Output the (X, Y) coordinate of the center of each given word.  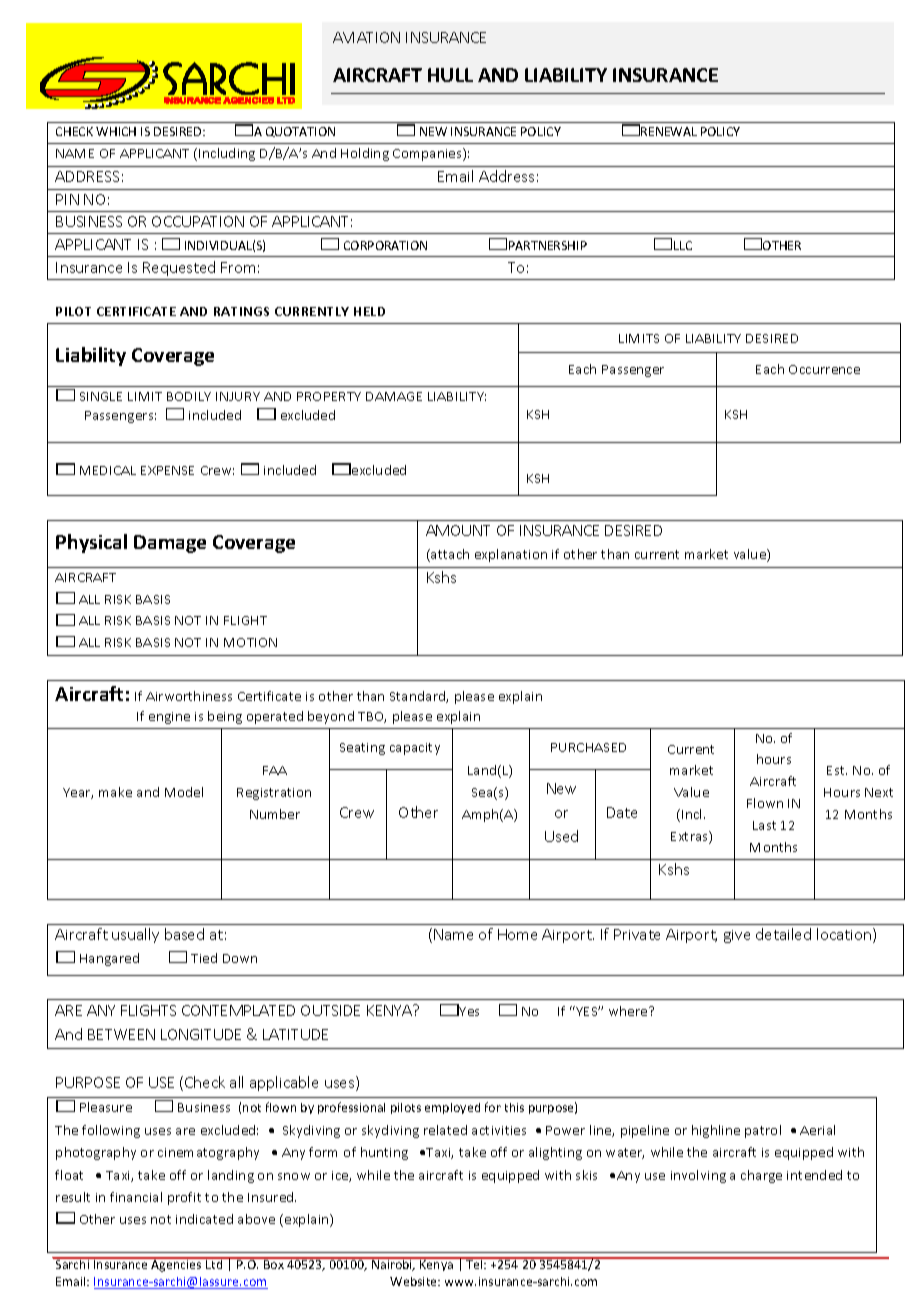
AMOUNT (458, 530)
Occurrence (824, 369)
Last (764, 825)
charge (761, 1176)
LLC (683, 245)
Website (415, 1281)
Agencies (177, 1265)
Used (561, 836)
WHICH (116, 131)
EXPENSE (167, 470)
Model (184, 792)
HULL (450, 75)
